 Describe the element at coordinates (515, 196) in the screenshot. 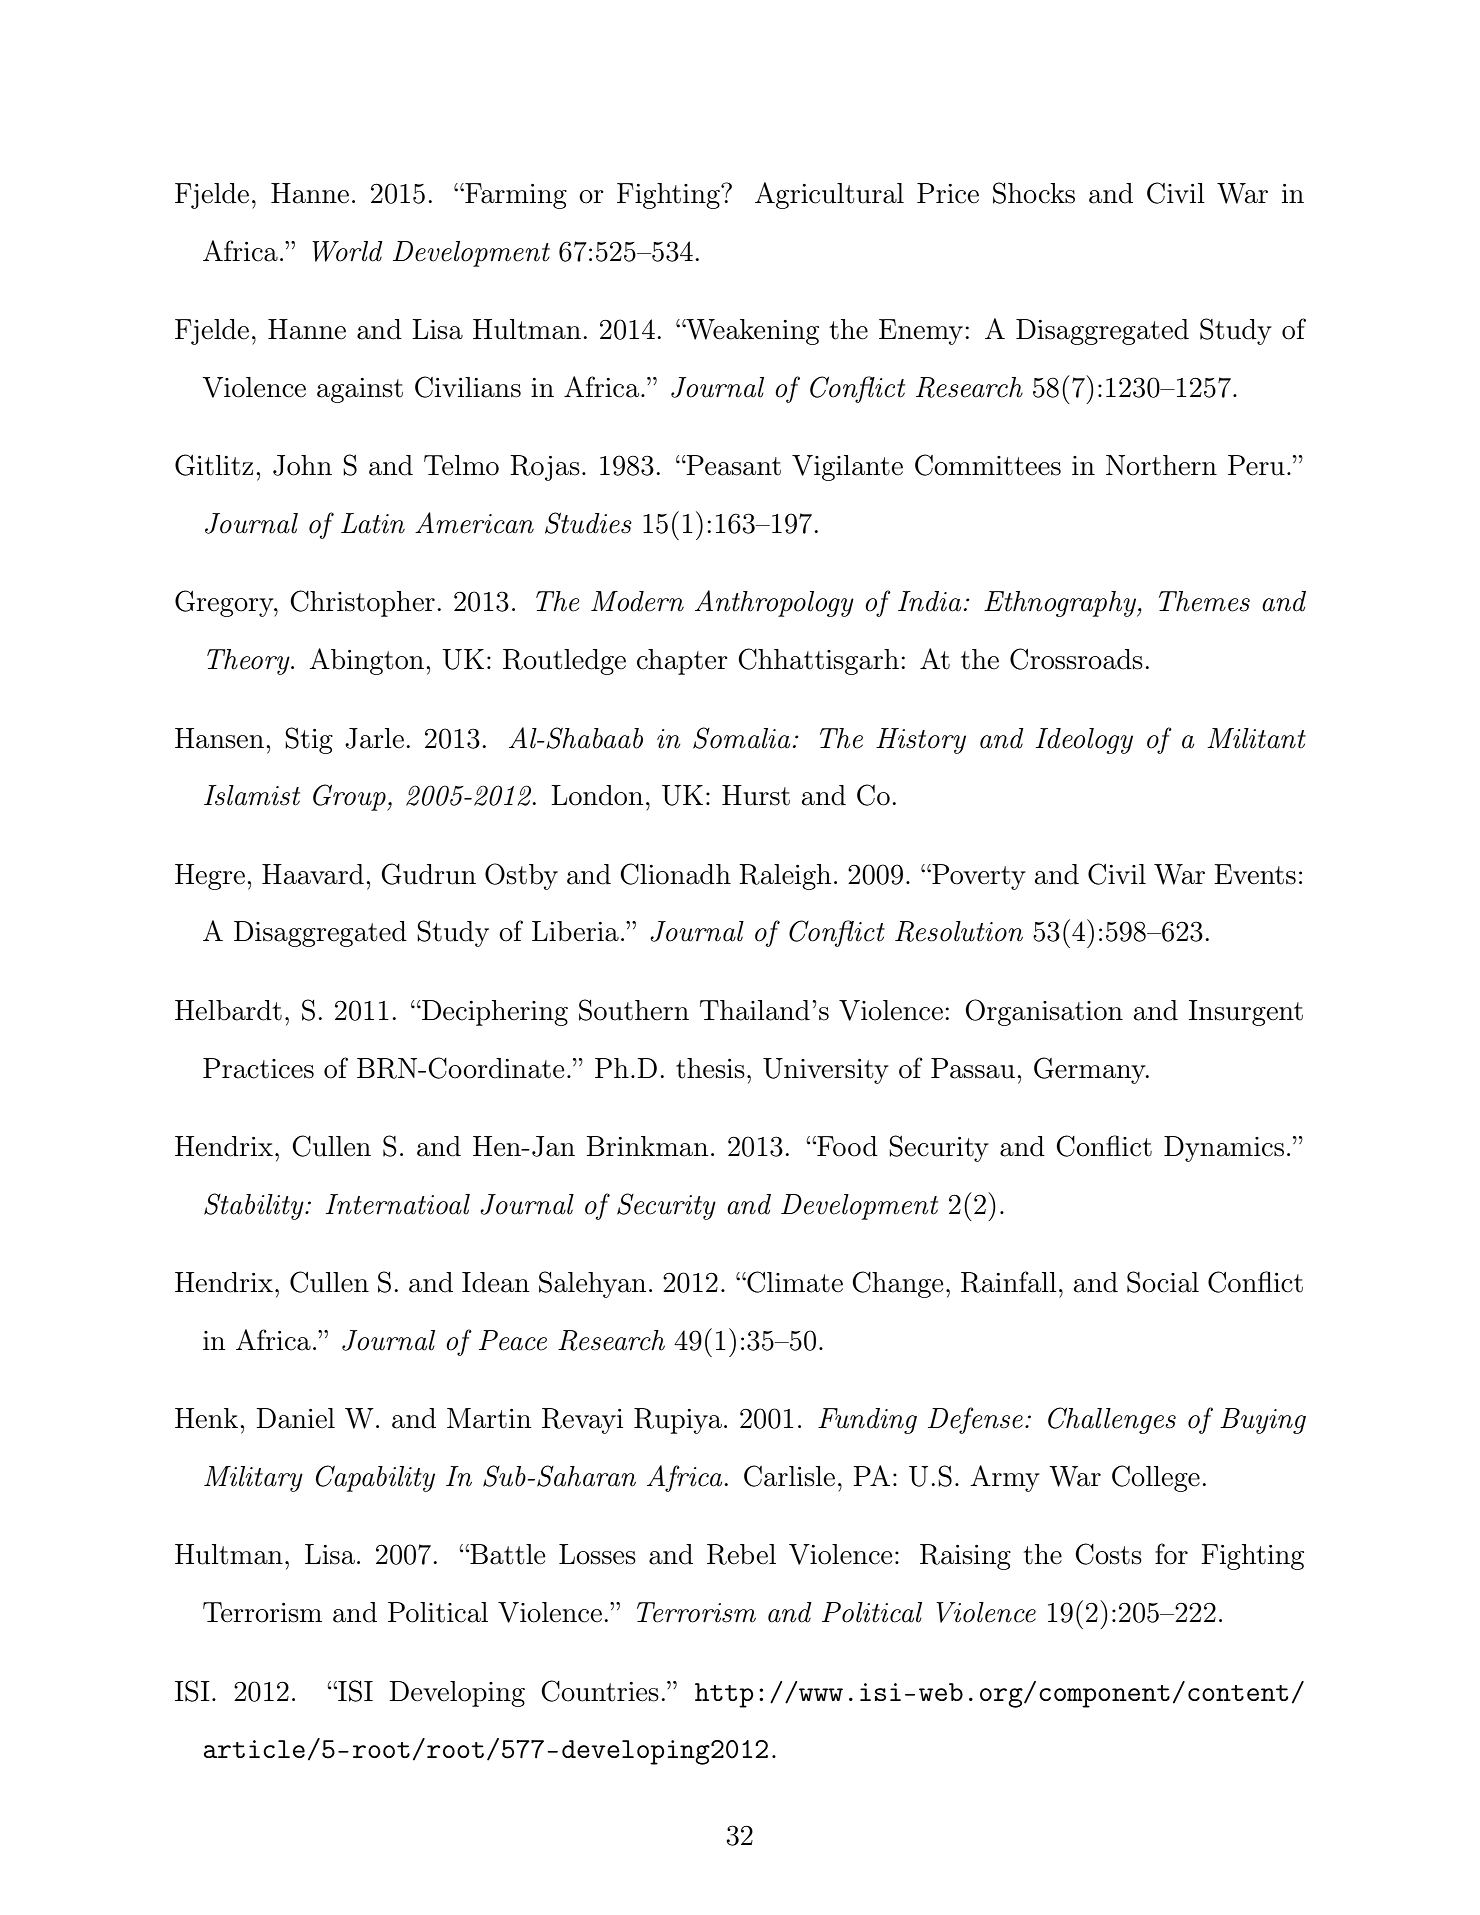

I see `Farming` at that location.
